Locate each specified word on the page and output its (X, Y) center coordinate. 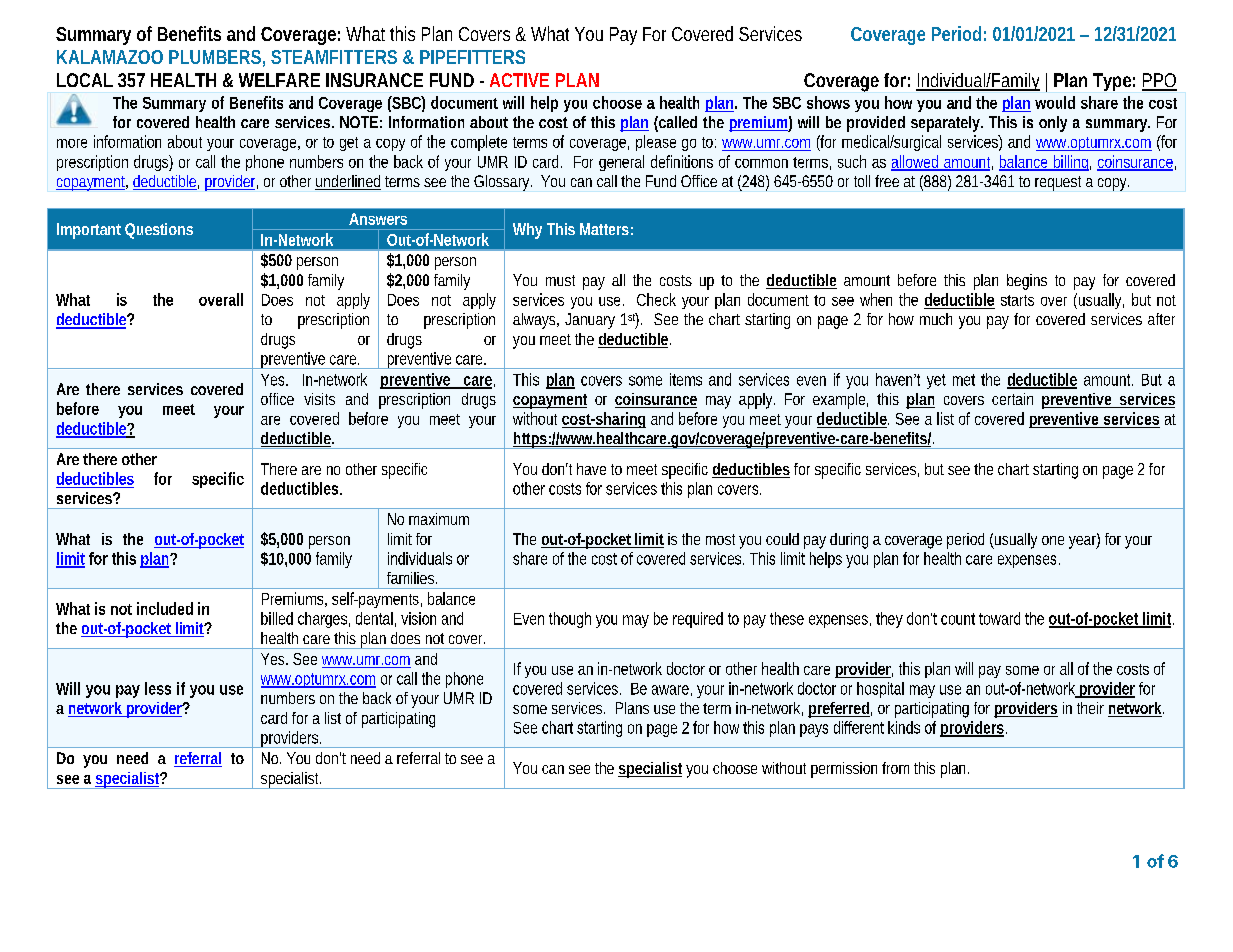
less (158, 688)
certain (1012, 399)
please (656, 143)
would (1055, 102)
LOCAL (84, 80)
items (686, 379)
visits (319, 399)
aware (670, 690)
